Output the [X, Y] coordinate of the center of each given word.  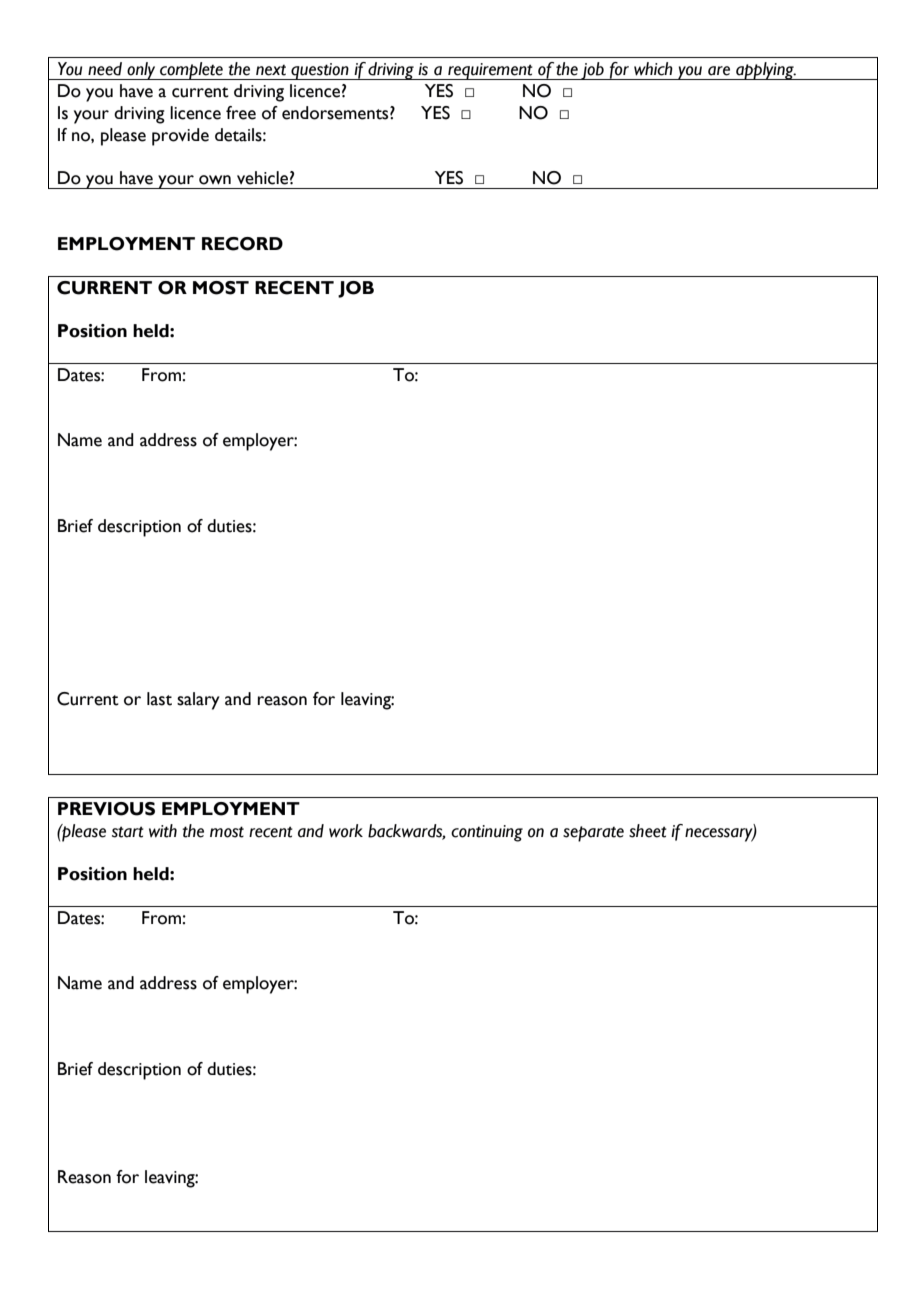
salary [198, 701]
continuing [487, 833]
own [215, 180]
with [163, 831]
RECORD [242, 244]
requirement [490, 71]
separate [593, 834]
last [159, 699]
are [719, 71]
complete [191, 71]
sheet [648, 831]
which [653, 69]
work [346, 831]
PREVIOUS [106, 809]
